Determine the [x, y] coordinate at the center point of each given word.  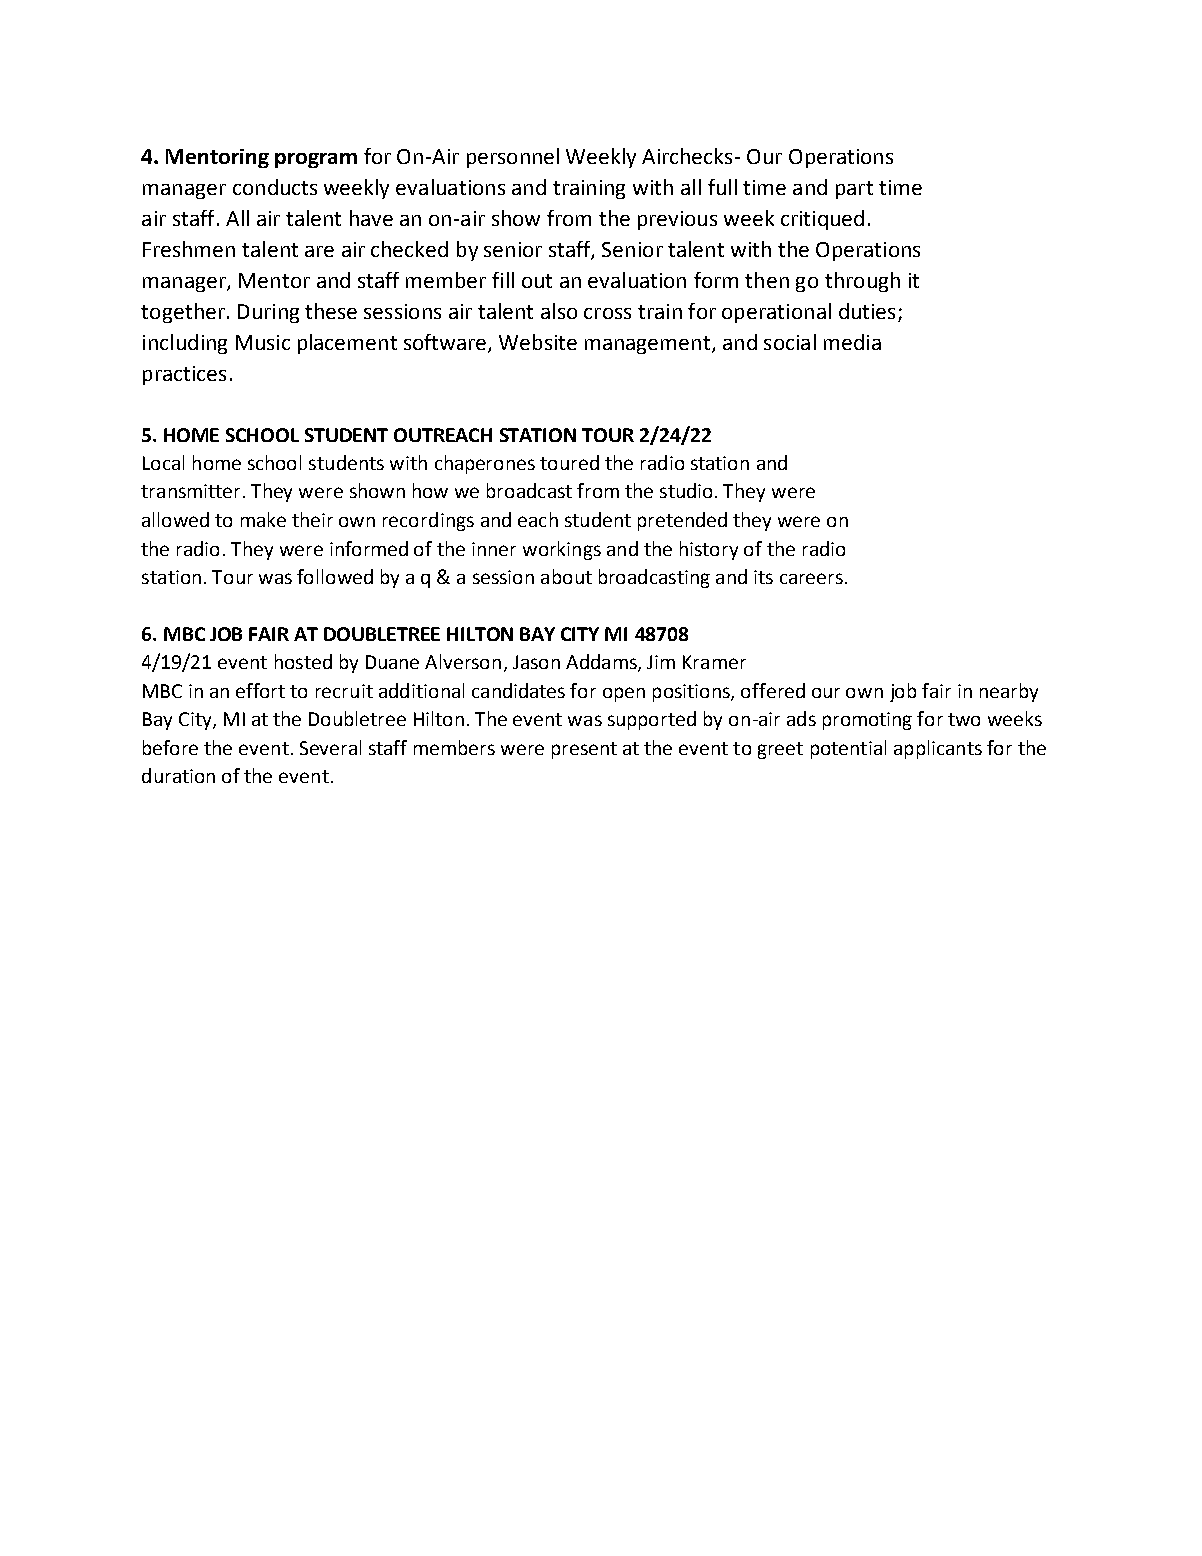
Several [330, 747]
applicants [938, 749]
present [584, 750]
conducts [275, 187]
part [854, 190]
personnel [513, 158]
